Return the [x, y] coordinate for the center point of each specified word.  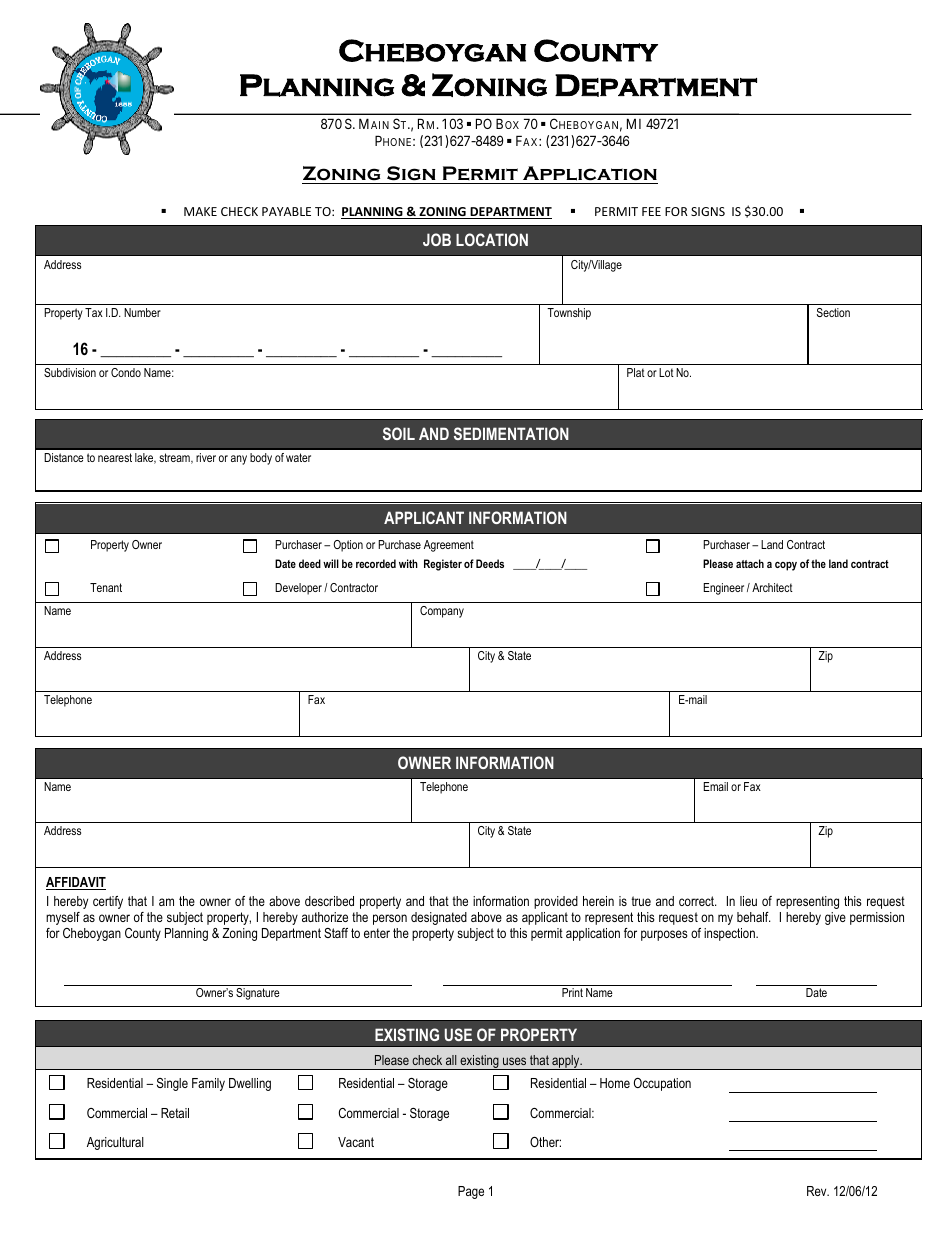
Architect [772, 587]
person [390, 919]
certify [108, 902]
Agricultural [115, 1143]
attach [750, 563]
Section [833, 312]
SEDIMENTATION [511, 433]
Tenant [106, 587]
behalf [754, 917]
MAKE [200, 211]
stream [175, 458]
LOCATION [492, 239]
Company [442, 612]
